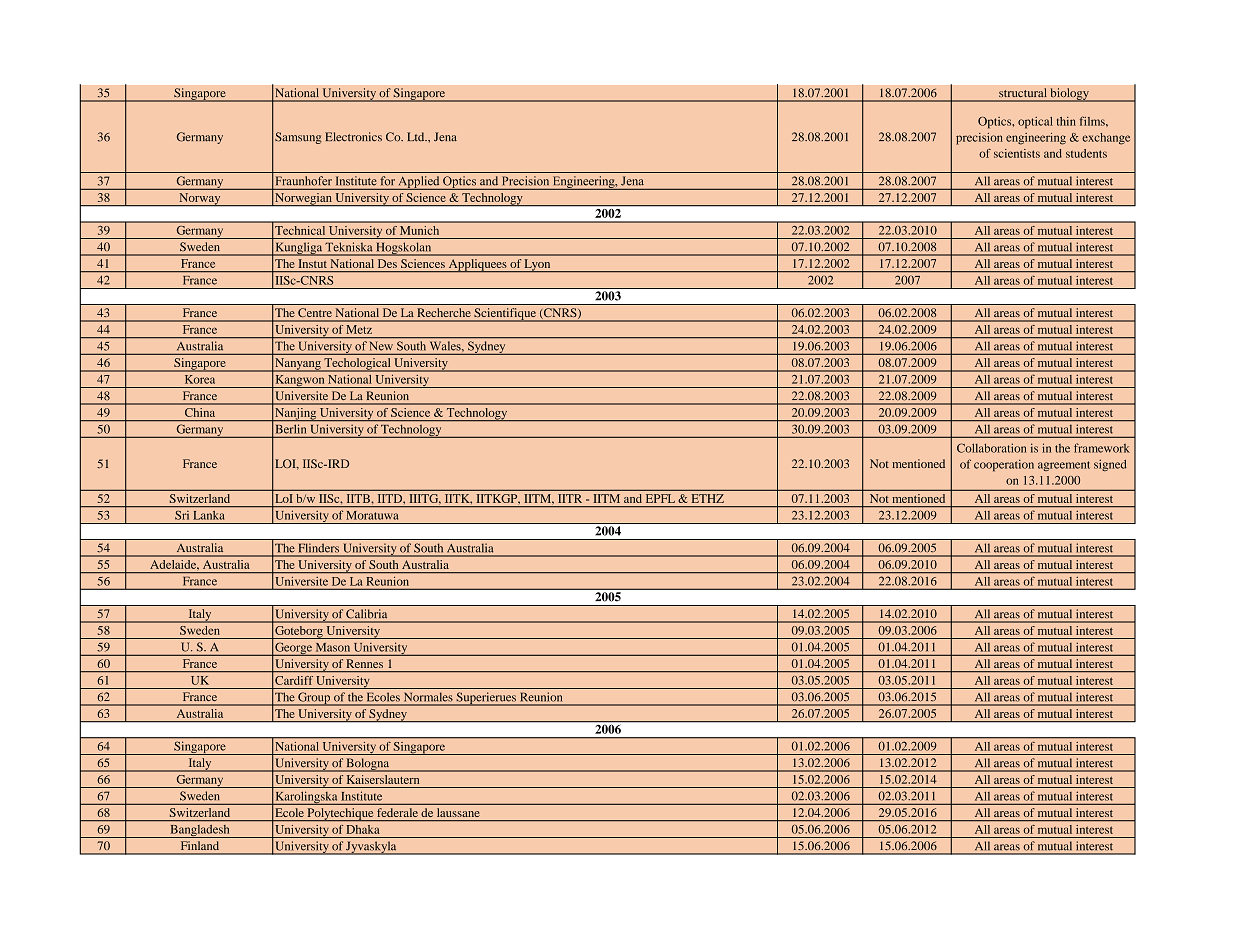 This image has height=952, width=1233. I want to click on Electronics, so click(353, 137).
